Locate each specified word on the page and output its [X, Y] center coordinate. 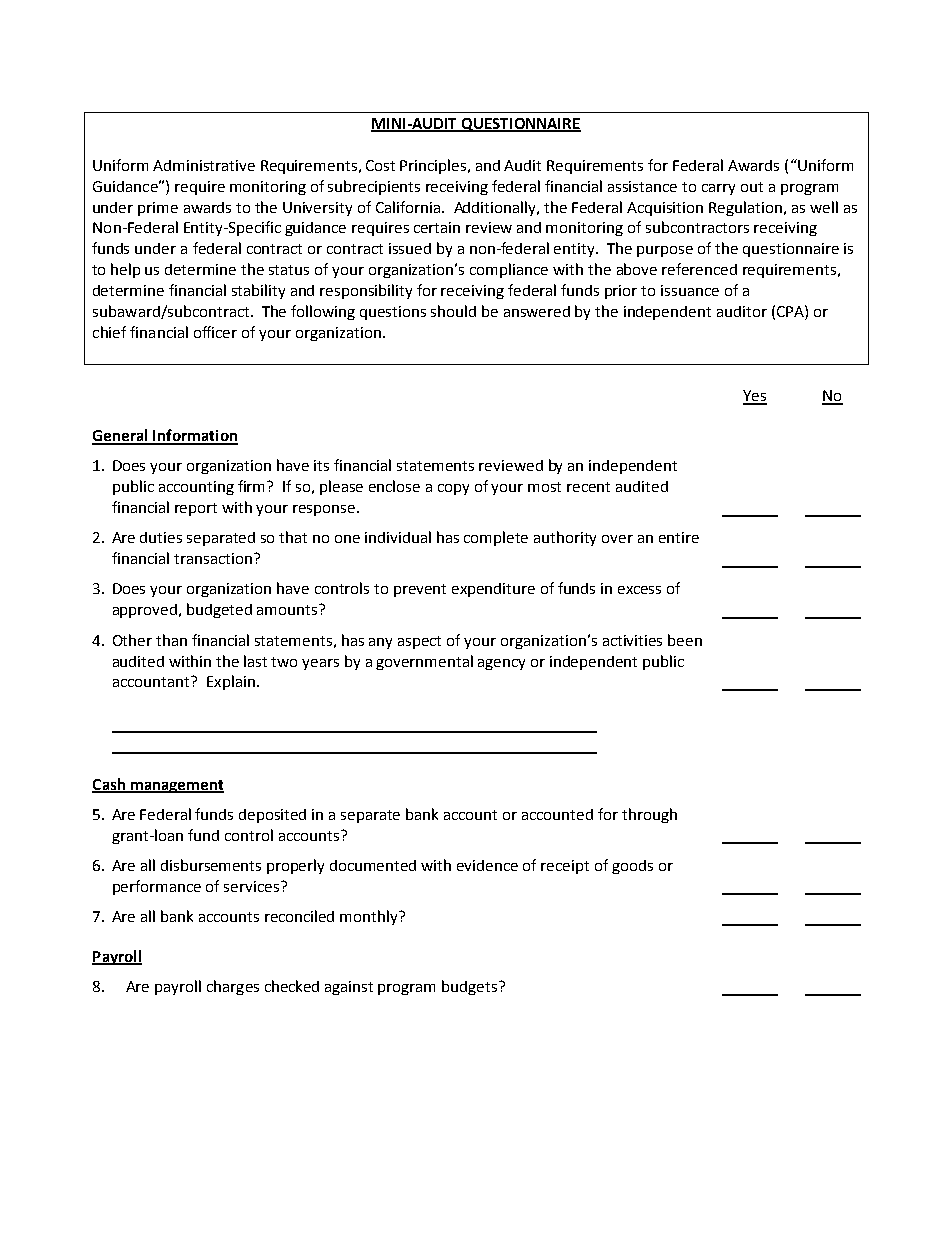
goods [632, 867]
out [752, 187]
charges [233, 987]
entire [679, 537]
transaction [214, 558]
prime [158, 209]
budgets [471, 987]
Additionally [496, 208]
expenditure [493, 590]
